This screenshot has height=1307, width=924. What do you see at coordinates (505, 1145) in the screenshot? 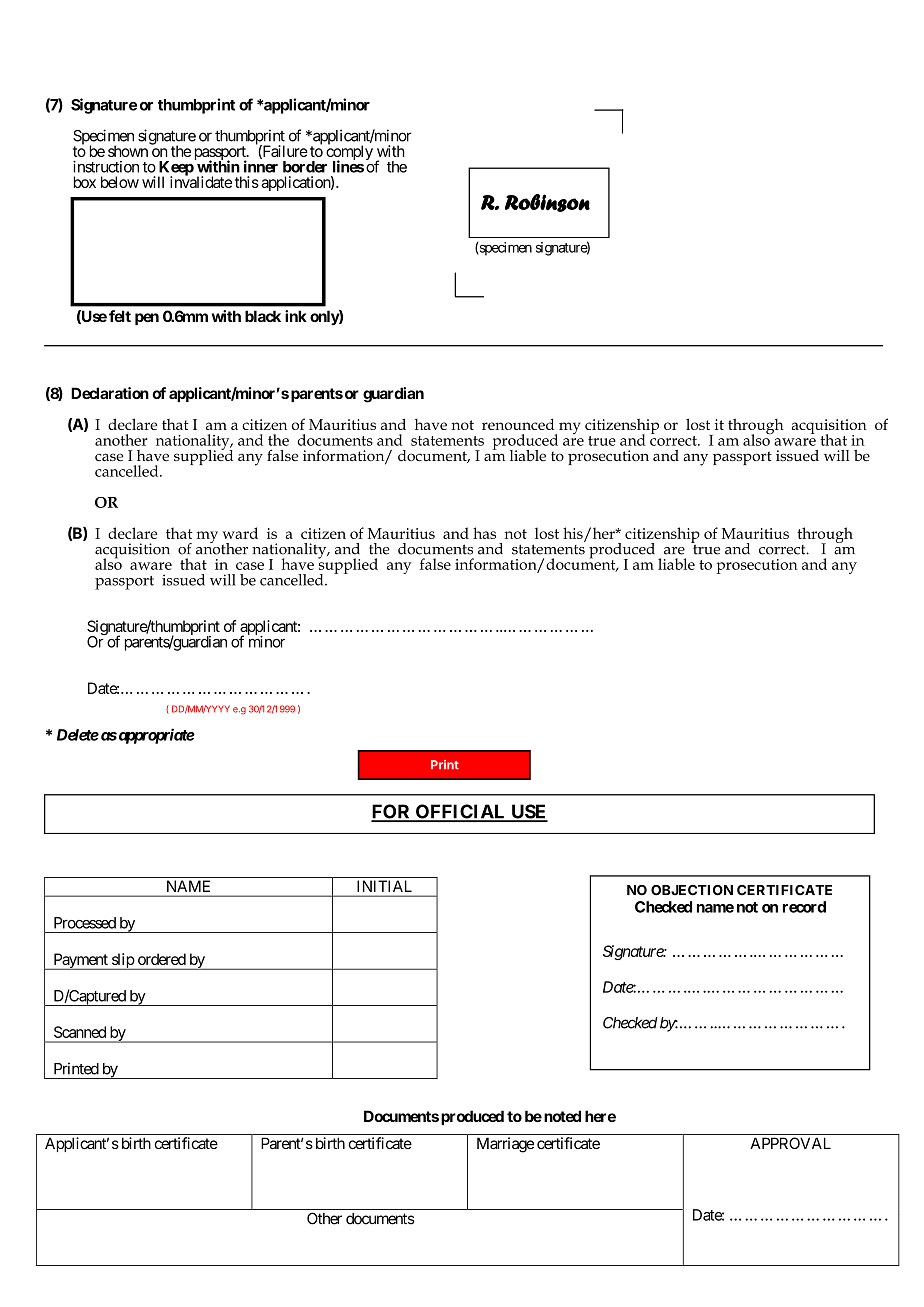
I see `Marriage` at bounding box center [505, 1145].
